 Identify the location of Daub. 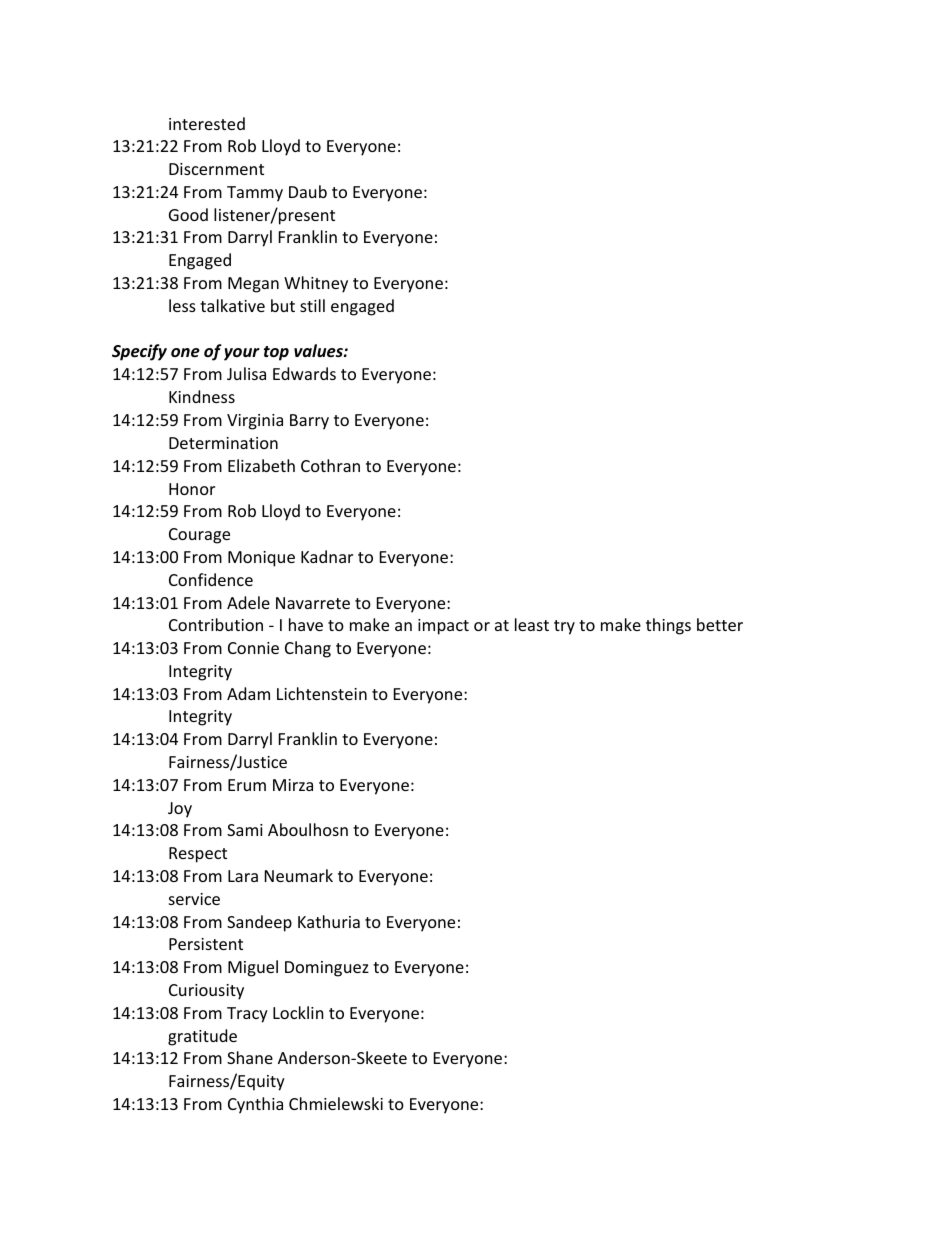
(308, 191).
